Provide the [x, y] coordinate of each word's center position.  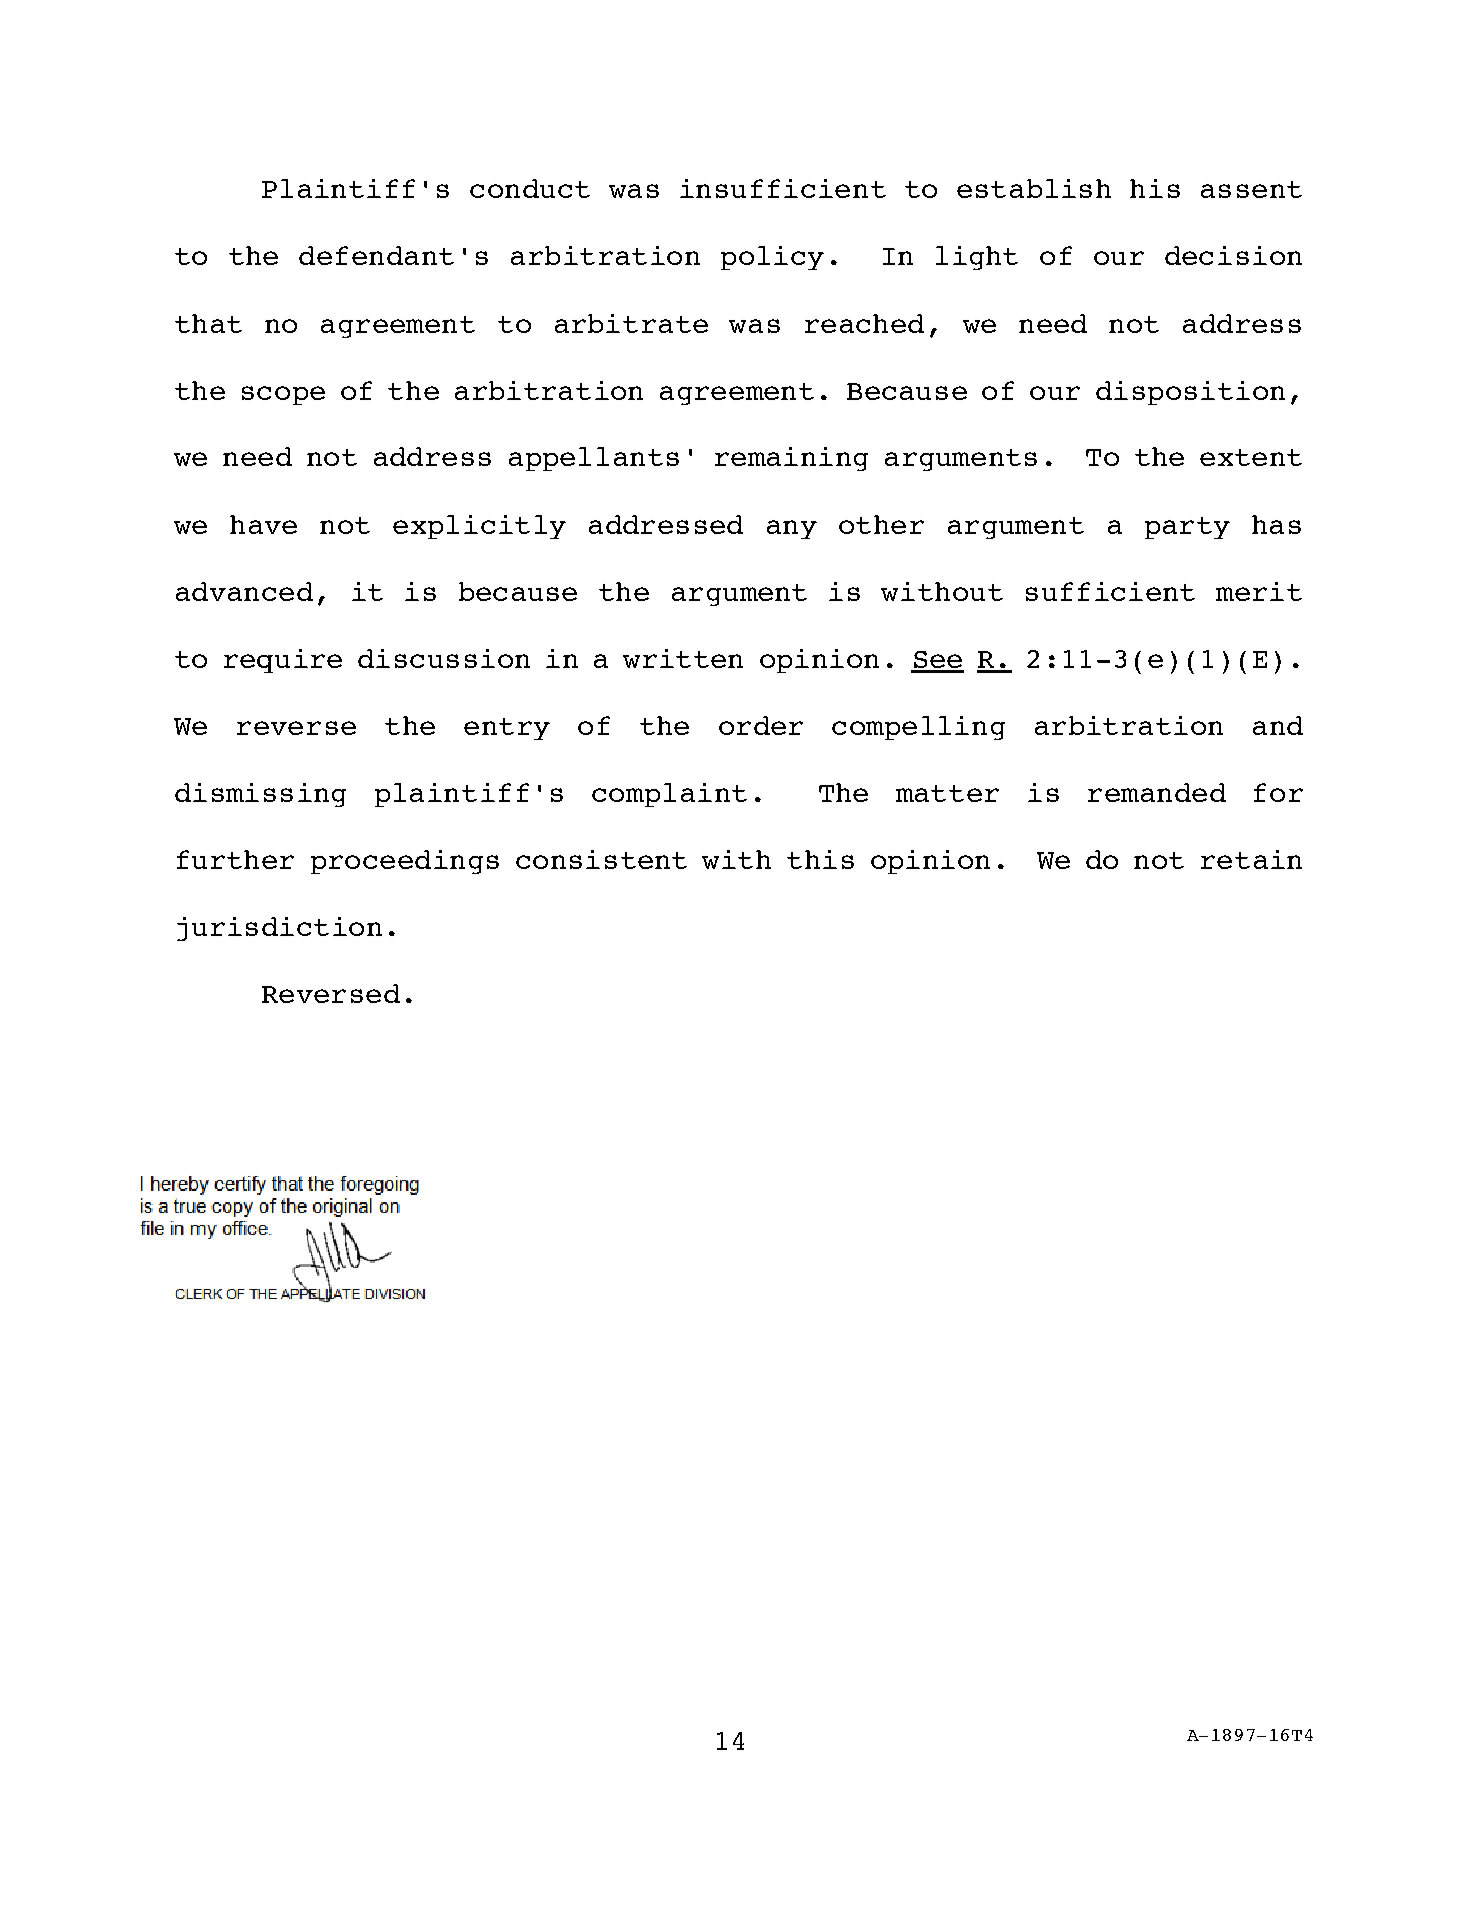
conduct [530, 188]
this [820, 859]
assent [1251, 189]
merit [1259, 591]
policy [772, 258]
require [283, 661]
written [683, 658]
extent [1251, 457]
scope [283, 395]
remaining [791, 459]
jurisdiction [279, 929]
